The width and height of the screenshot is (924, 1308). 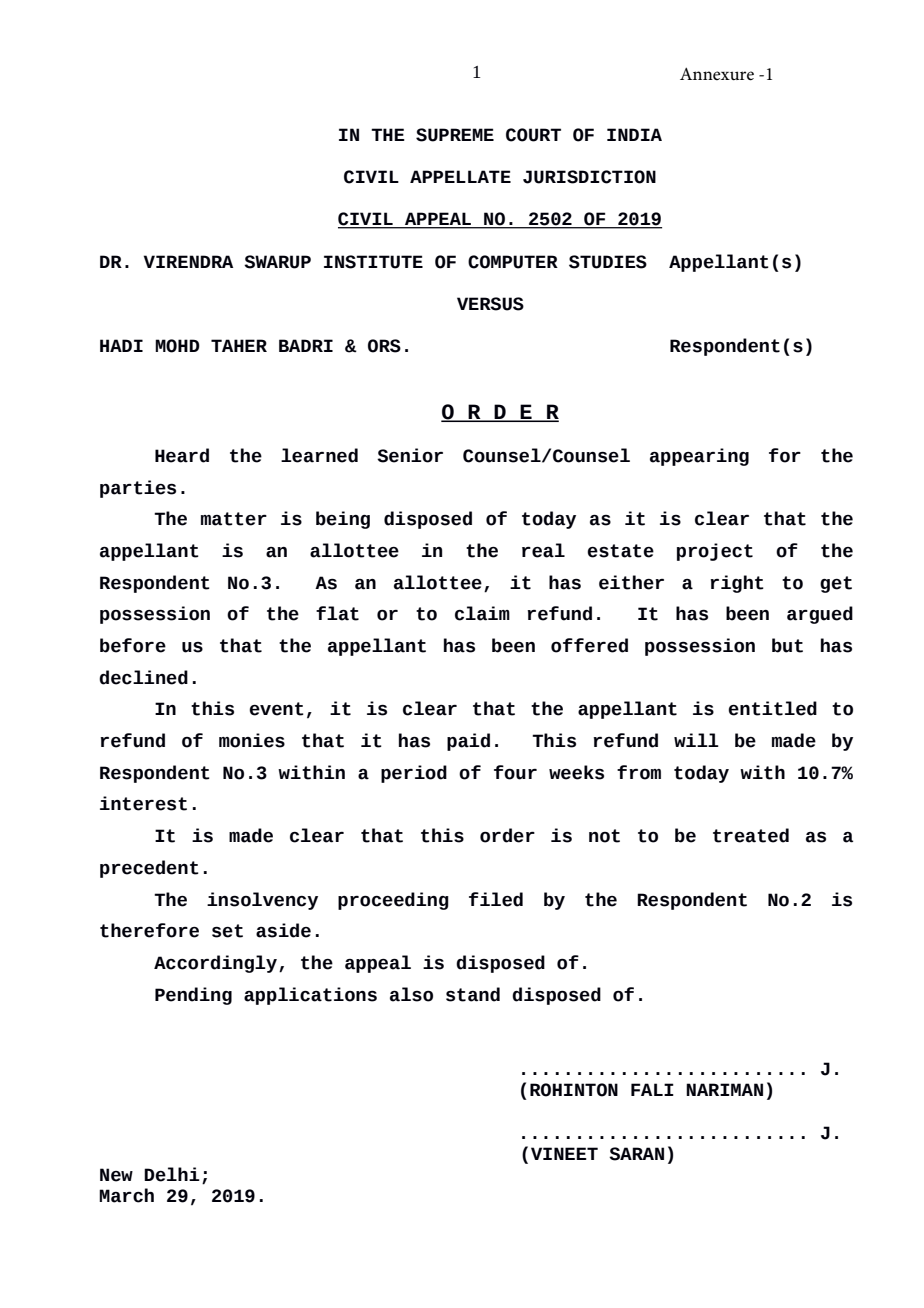 What do you see at coordinates (460, 176) in the screenshot?
I see `APPELLATE` at bounding box center [460, 176].
